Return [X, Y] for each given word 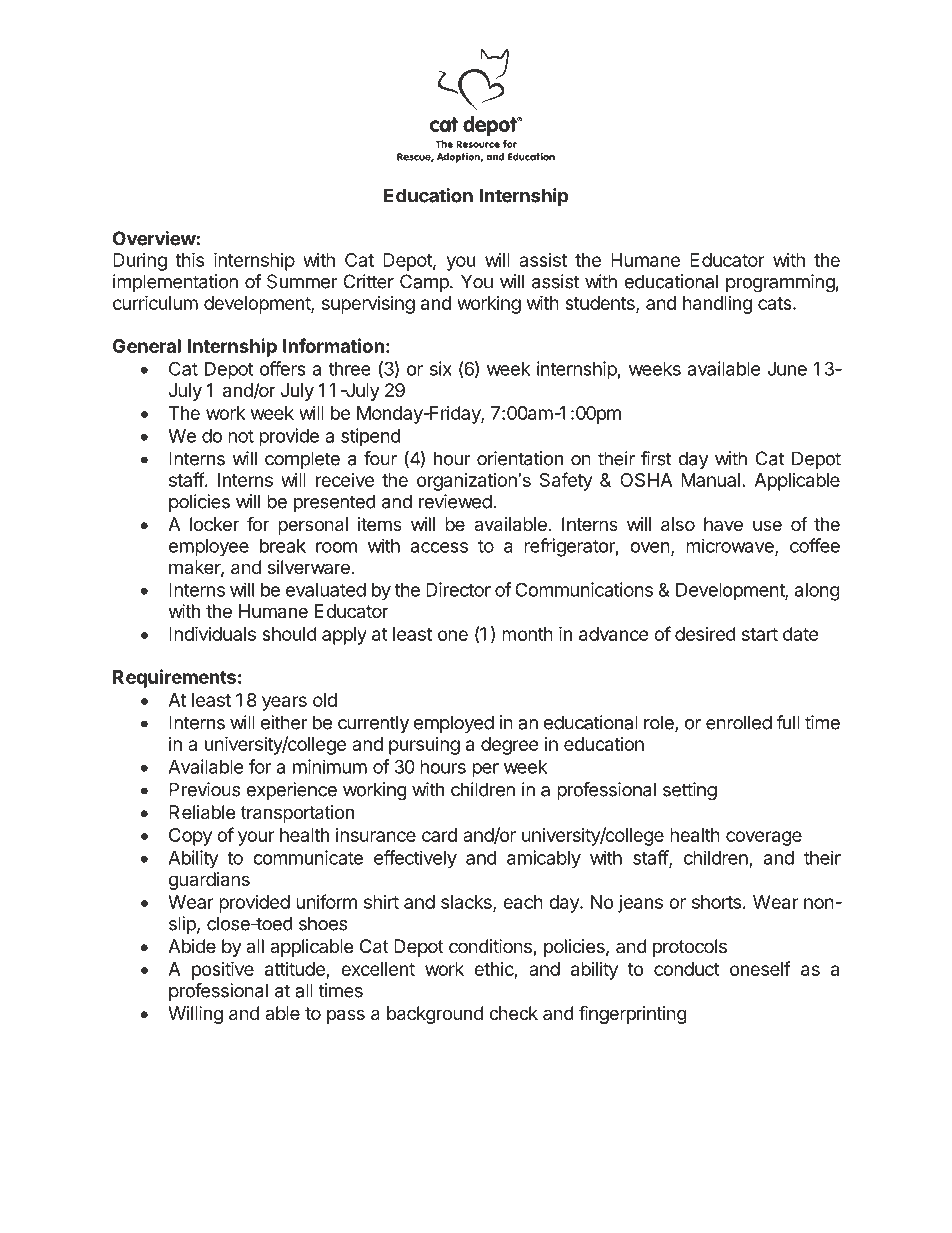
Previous [204, 789]
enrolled [739, 722]
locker [214, 524]
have [723, 524]
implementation [175, 283]
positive [223, 970]
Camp [425, 283]
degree [509, 746]
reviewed [455, 501]
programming [780, 283]
